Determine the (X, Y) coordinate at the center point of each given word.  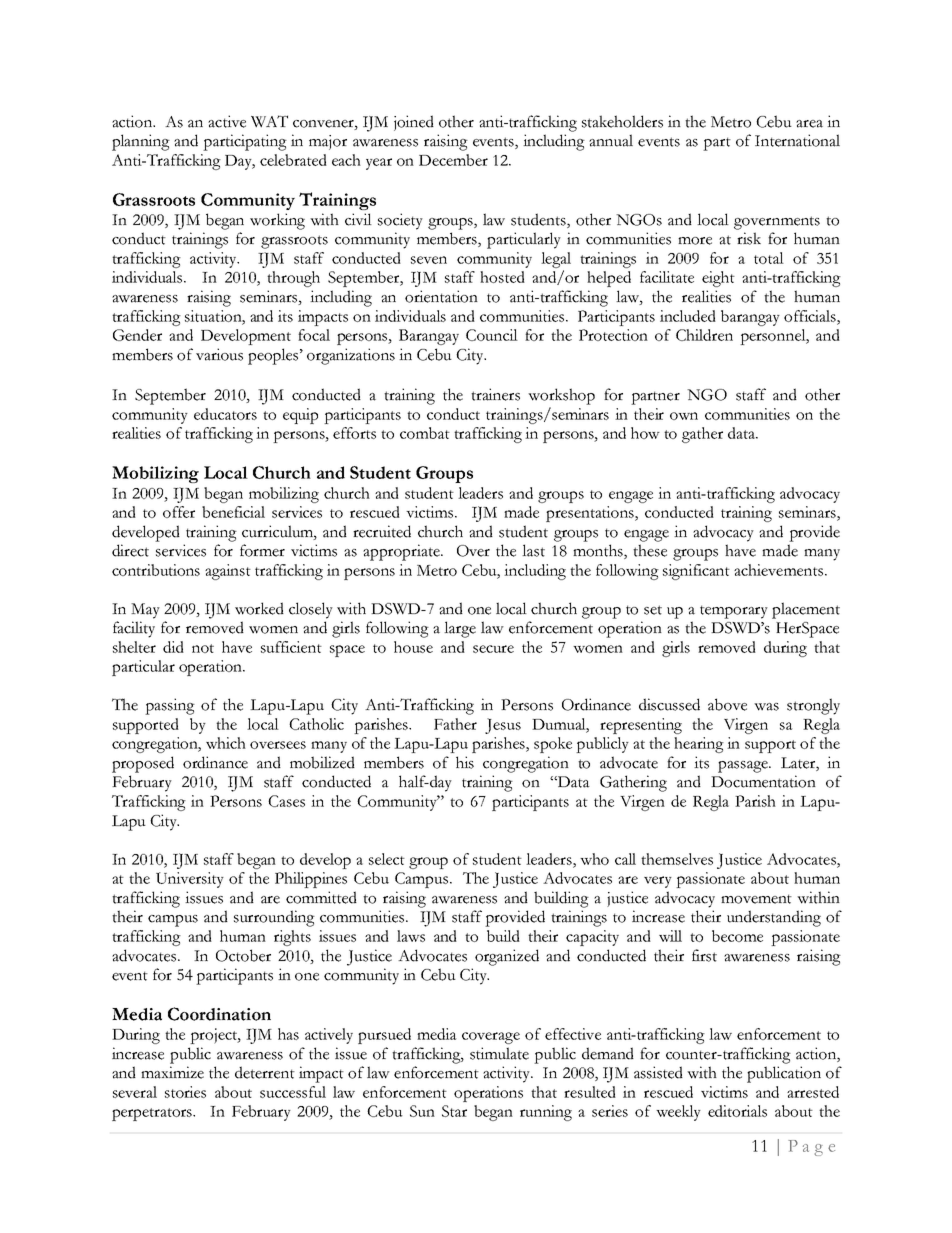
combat (425, 433)
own (684, 416)
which (226, 743)
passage (744, 767)
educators (225, 414)
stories (185, 1092)
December (453, 160)
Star (454, 1111)
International (797, 140)
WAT (269, 121)
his (465, 762)
